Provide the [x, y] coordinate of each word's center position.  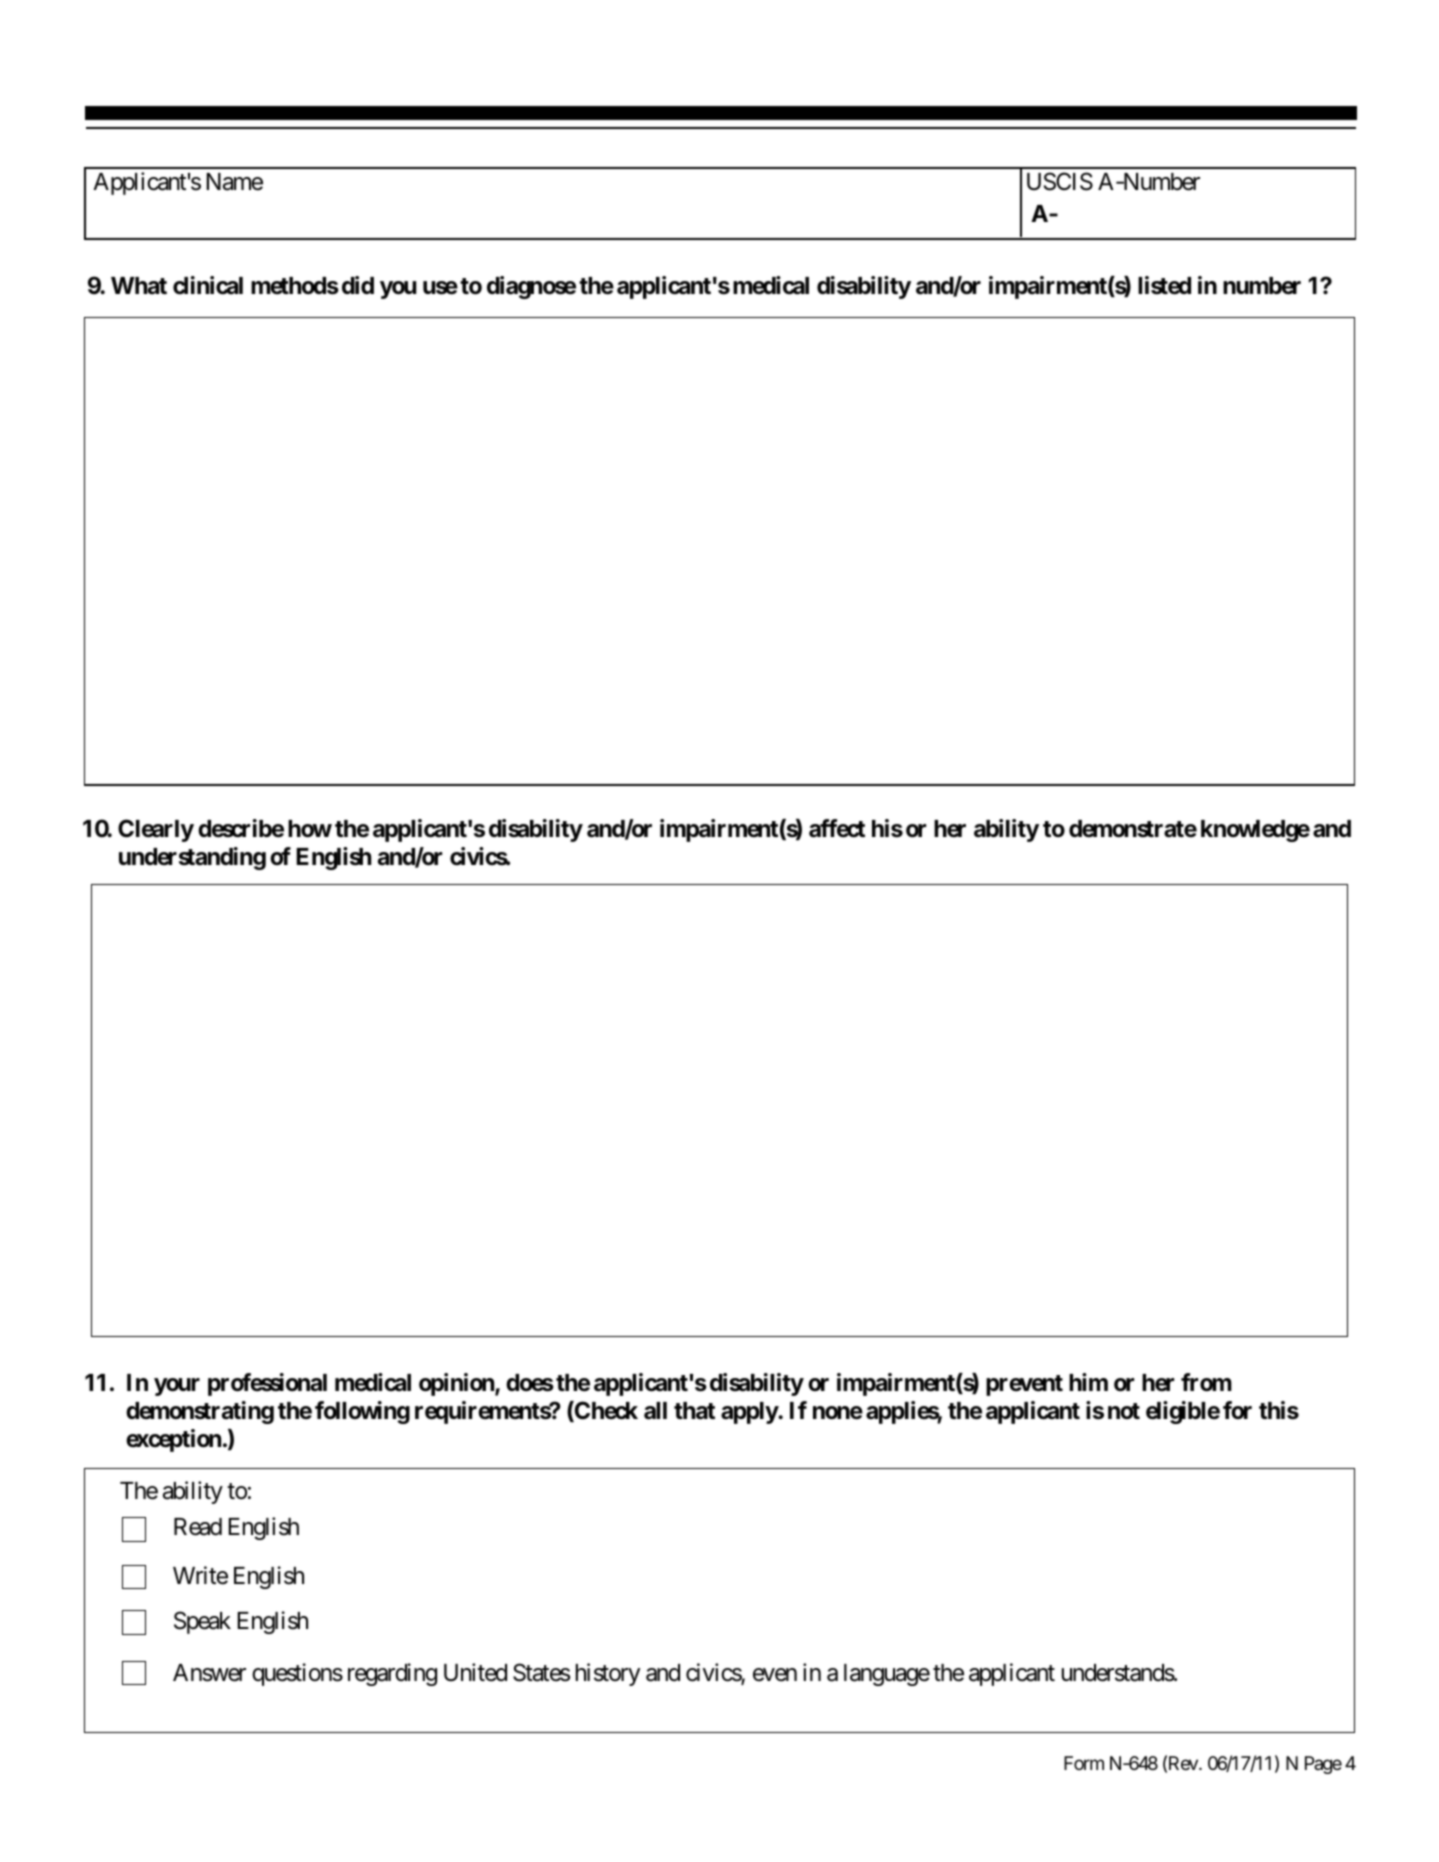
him [1088, 1382]
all [655, 1411]
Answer [209, 1673]
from [1206, 1382]
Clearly [156, 830]
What [139, 286]
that [694, 1411]
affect [837, 828]
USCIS [1060, 181]
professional [267, 1384]
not [1124, 1411]
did [358, 285]
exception [173, 1440]
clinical [208, 285]
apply [750, 1413]
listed [1164, 285]
